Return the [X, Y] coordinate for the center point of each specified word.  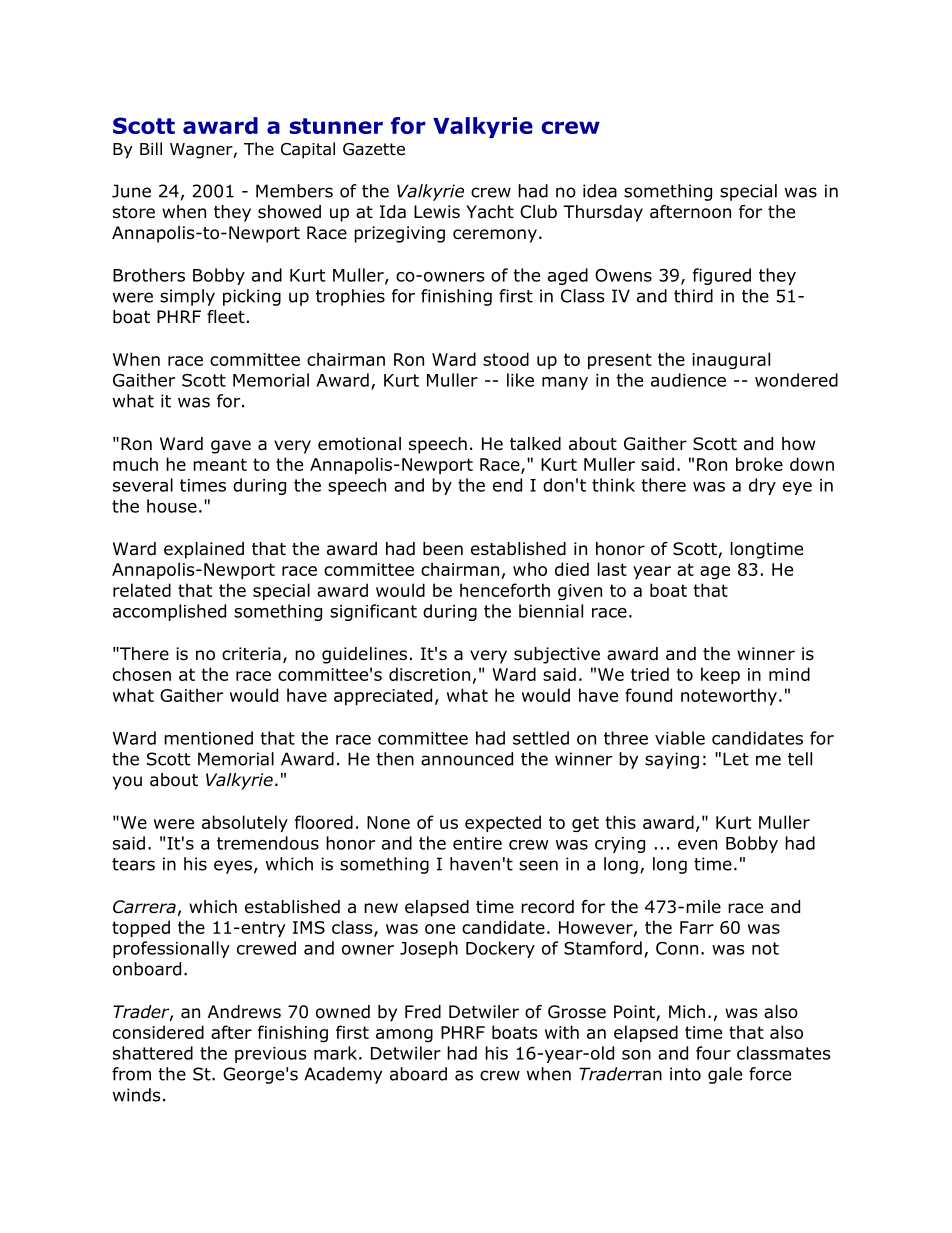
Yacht [490, 212]
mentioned [208, 738]
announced [467, 759]
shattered [153, 1053]
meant [220, 464]
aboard [418, 1074]
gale [725, 1075]
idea [600, 191]
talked [535, 444]
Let [736, 759]
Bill [151, 148]
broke [759, 464]
